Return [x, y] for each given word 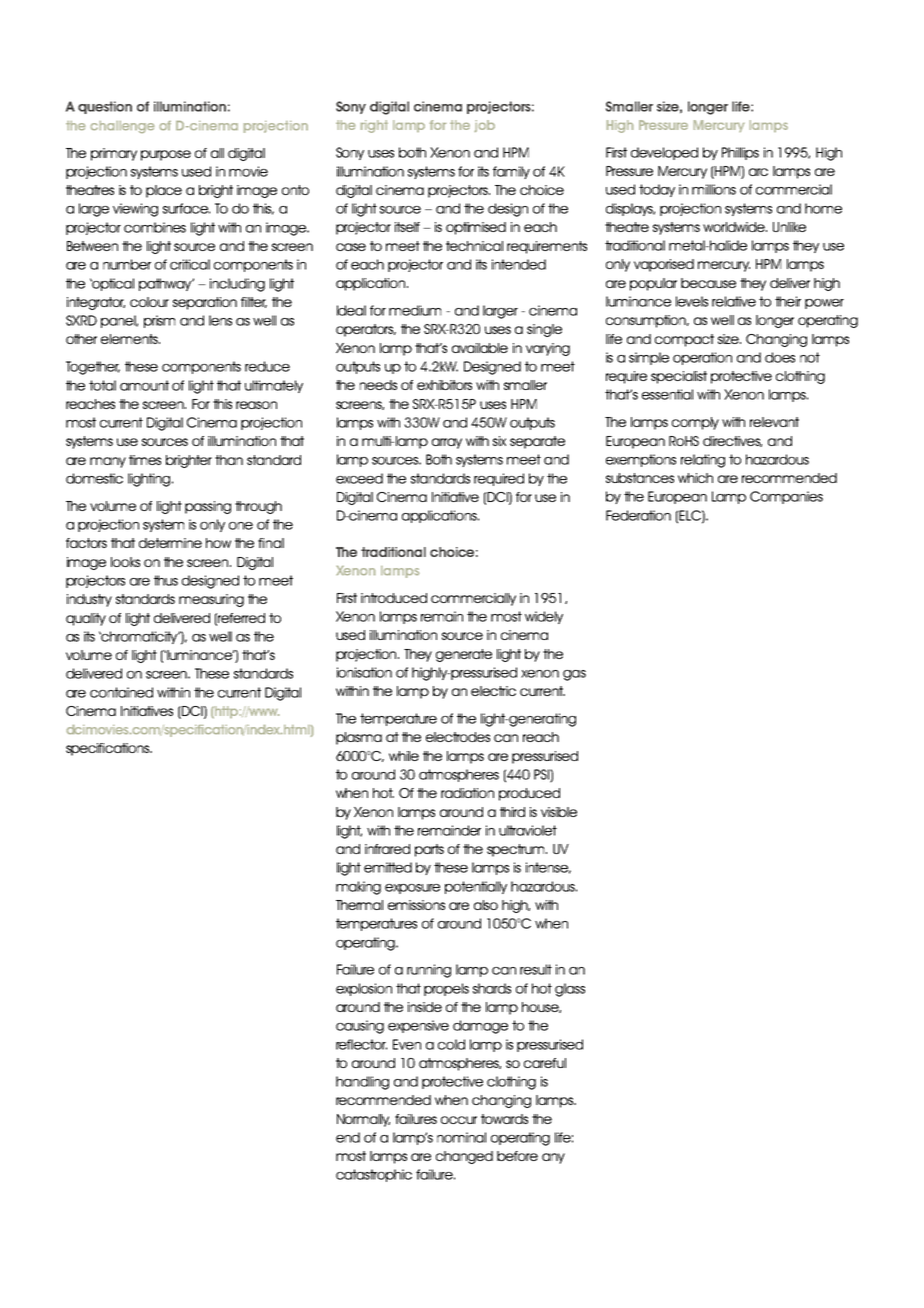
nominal [461, 1137]
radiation [467, 793]
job [485, 126]
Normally [363, 1120]
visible [559, 812]
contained [121, 692]
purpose [166, 155]
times [145, 460]
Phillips [740, 153]
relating [703, 461]
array [447, 443]
